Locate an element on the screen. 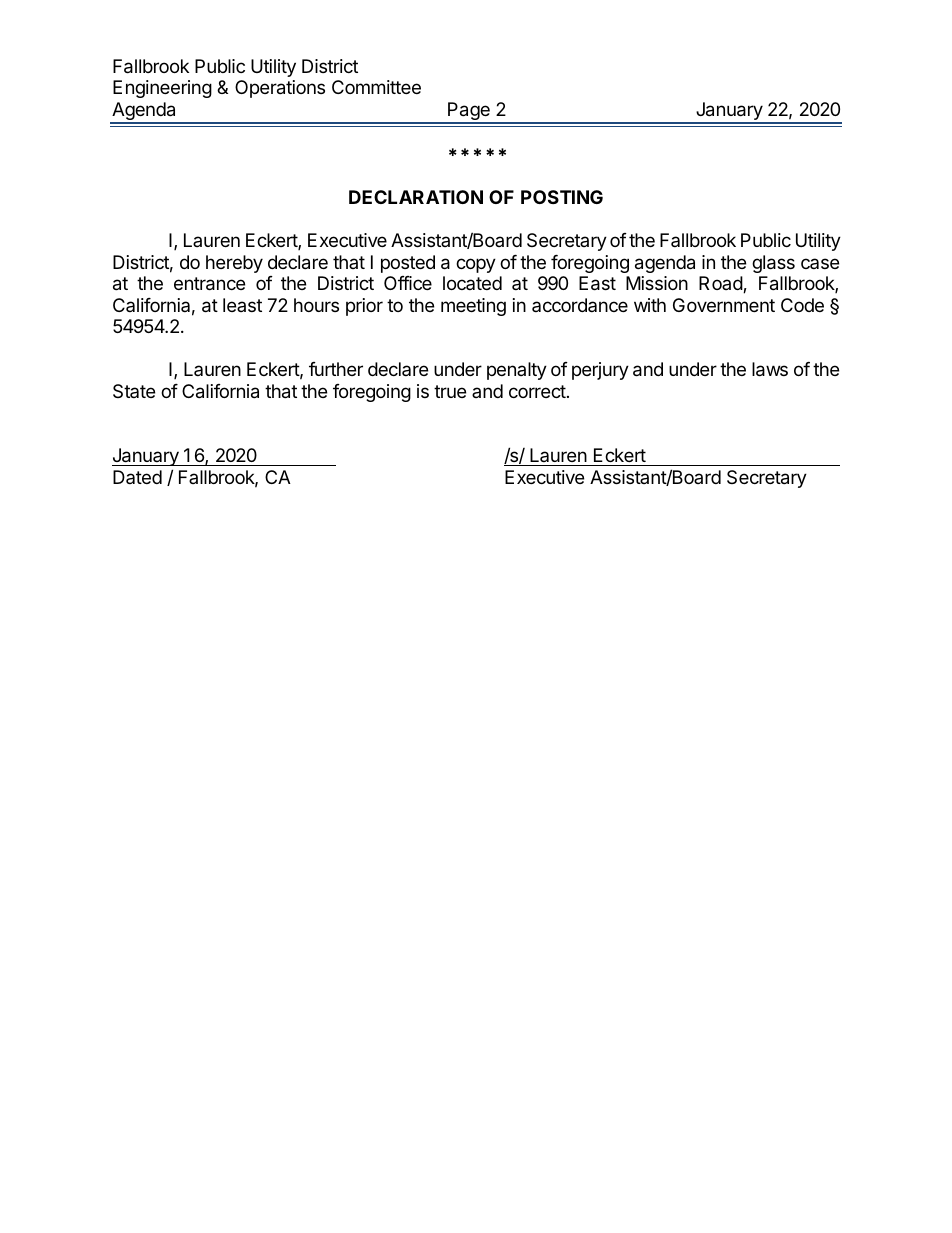 Image resolution: width=952 pixels, height=1233 pixels. Page is located at coordinates (469, 112).
